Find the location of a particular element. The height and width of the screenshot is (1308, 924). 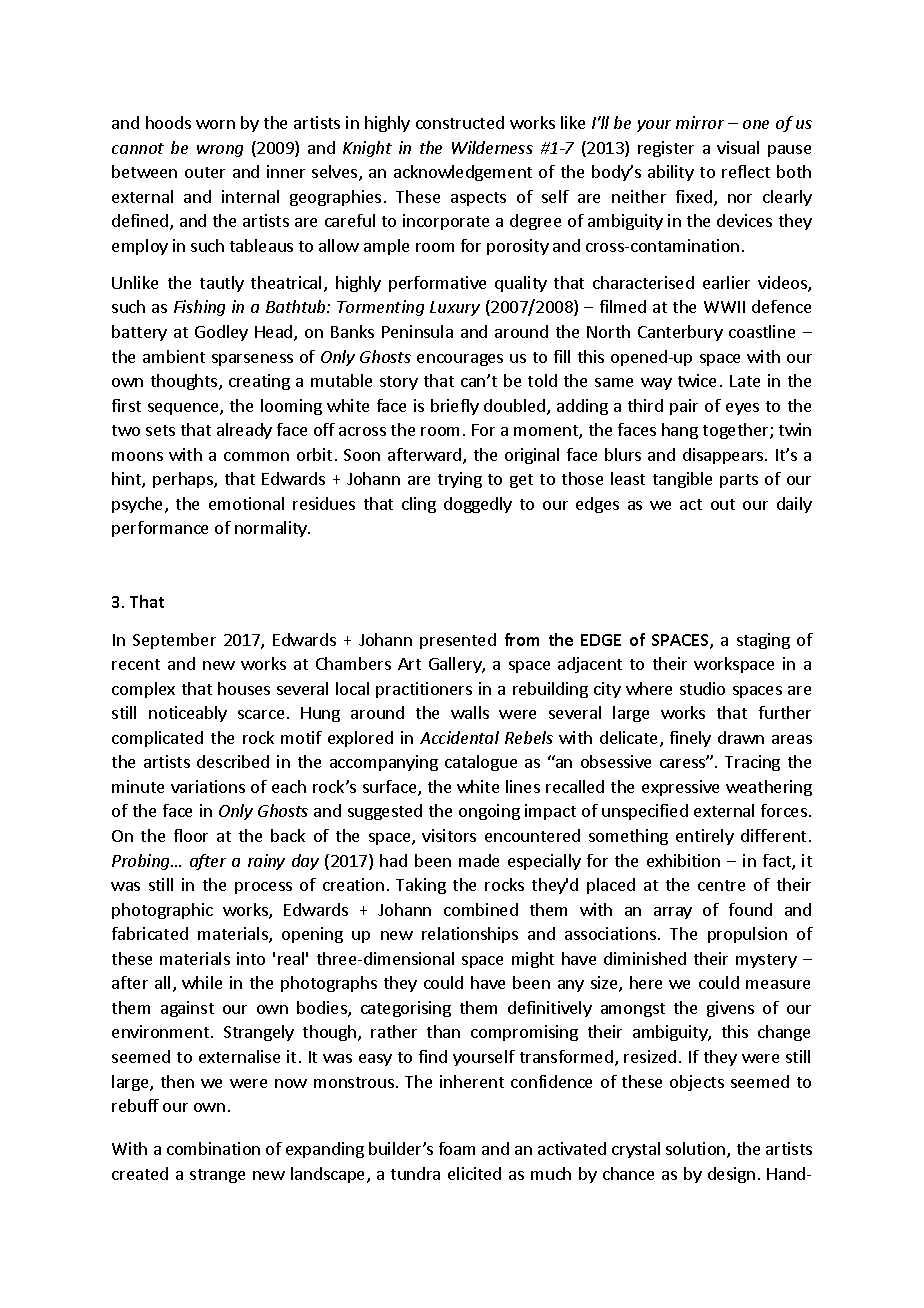

foam is located at coordinates (457, 1148).
